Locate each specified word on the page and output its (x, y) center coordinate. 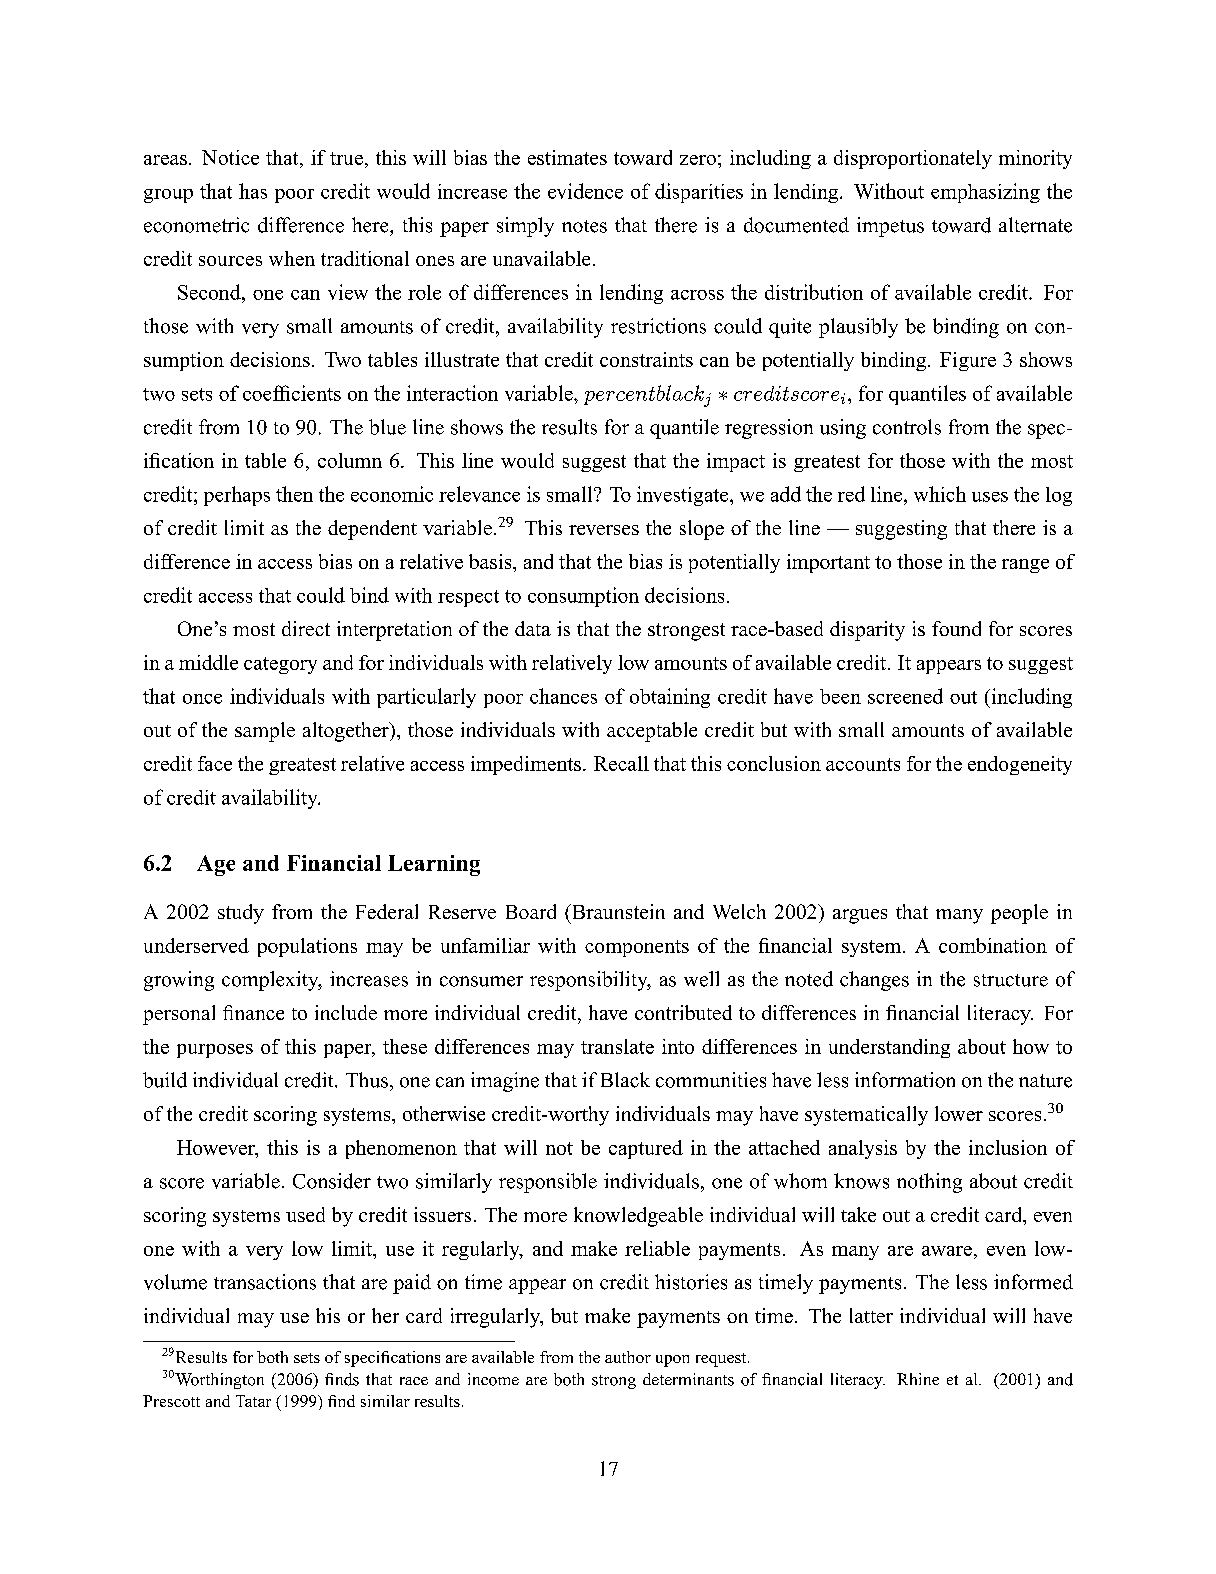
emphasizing (985, 193)
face (215, 763)
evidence (585, 191)
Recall (621, 763)
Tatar (253, 1401)
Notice (230, 157)
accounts (863, 764)
